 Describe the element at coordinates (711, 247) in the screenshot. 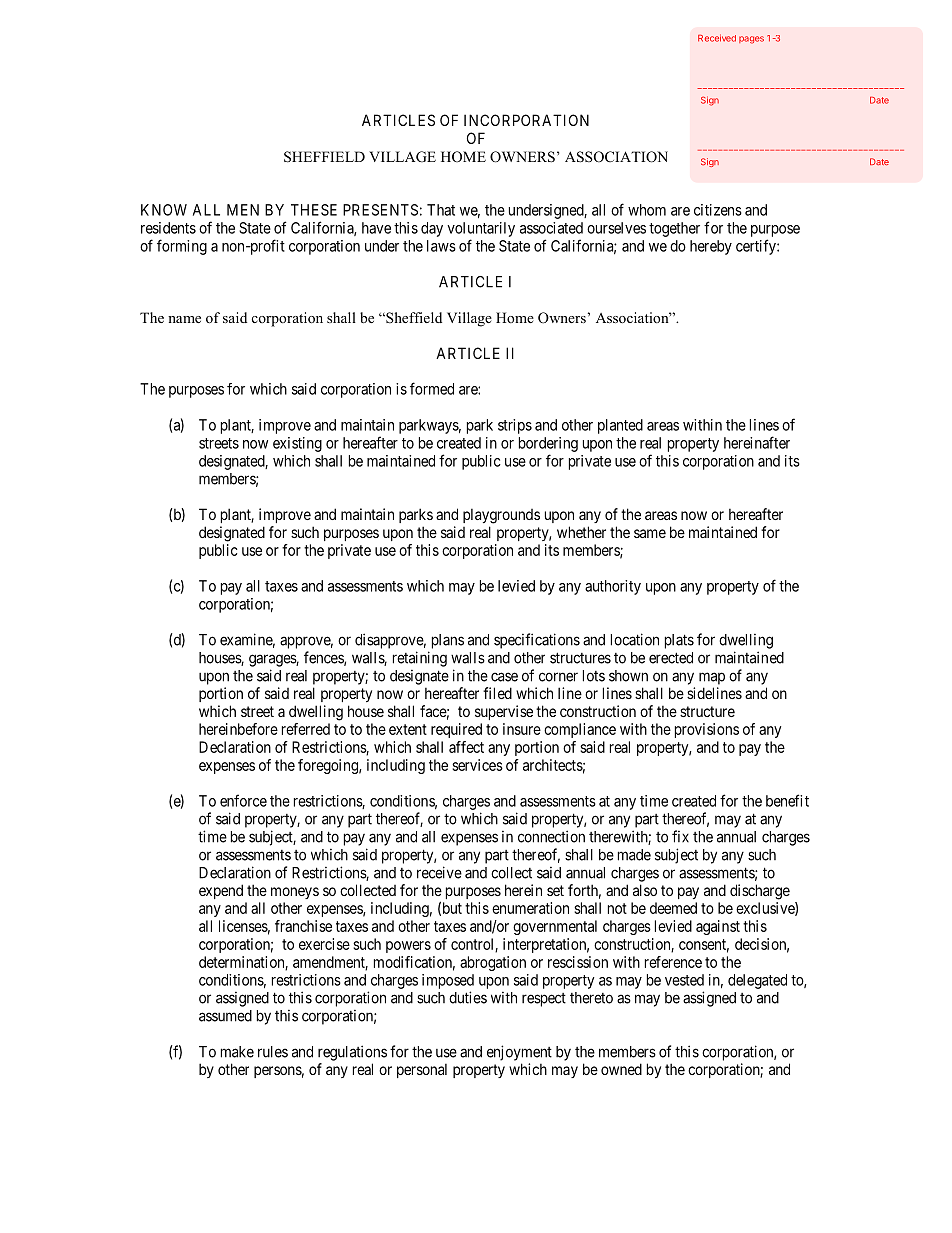

I see `hereby` at that location.
